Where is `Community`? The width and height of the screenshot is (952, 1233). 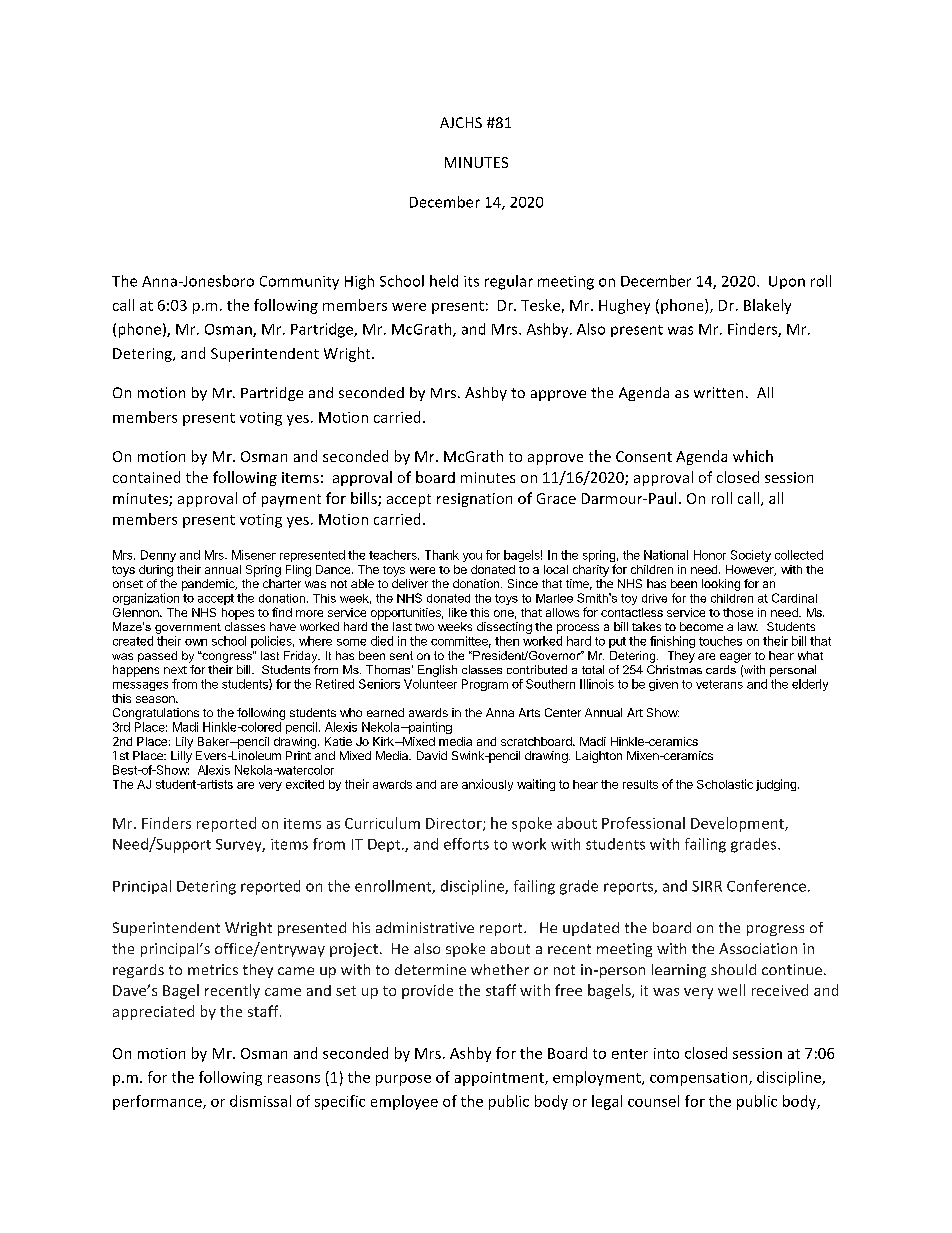
Community is located at coordinates (299, 283).
